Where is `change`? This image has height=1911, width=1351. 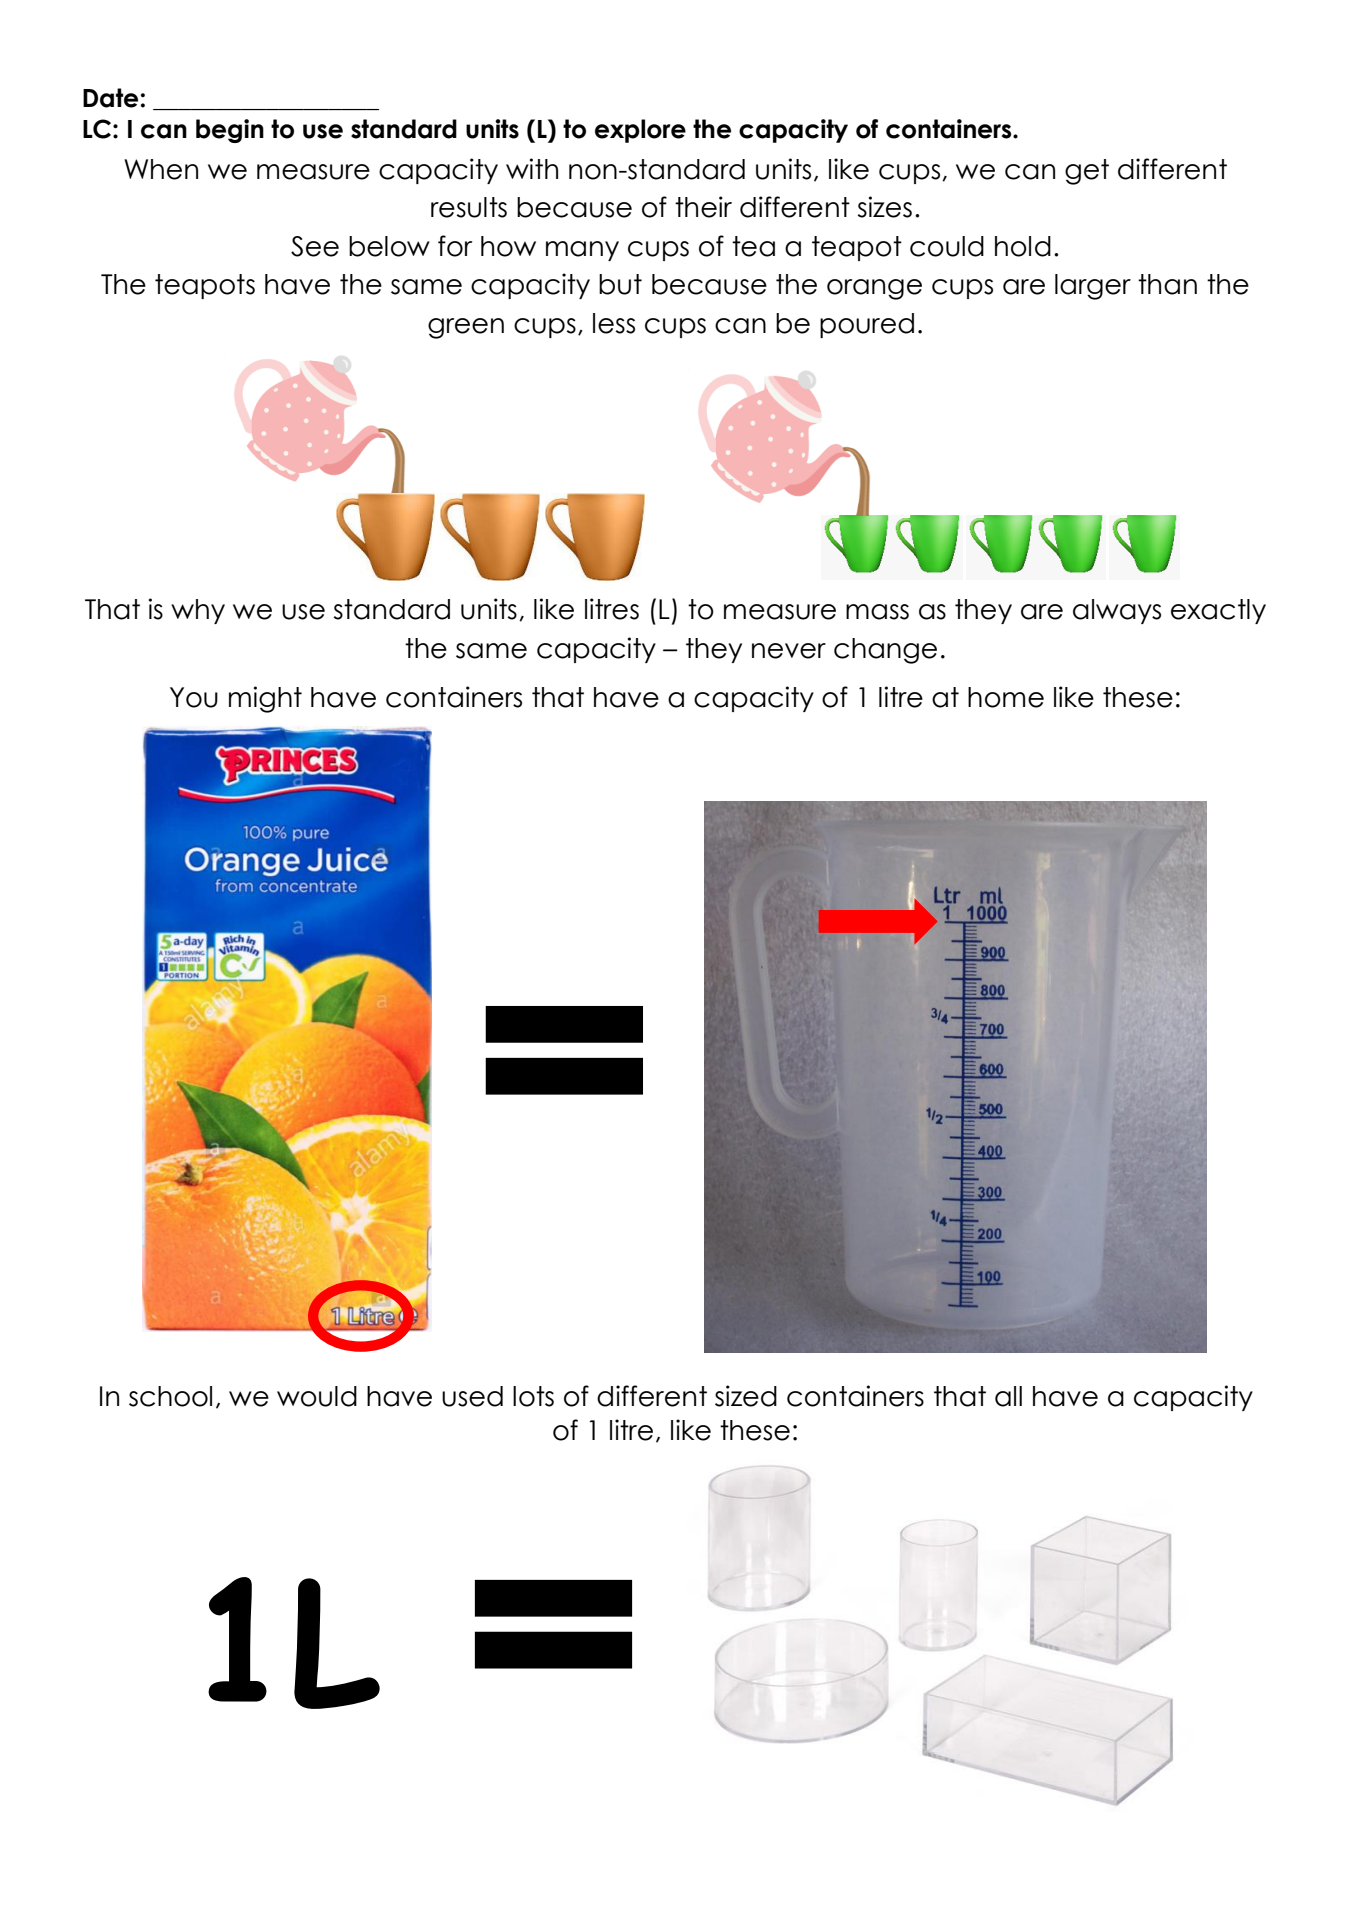
change is located at coordinates (885, 651).
